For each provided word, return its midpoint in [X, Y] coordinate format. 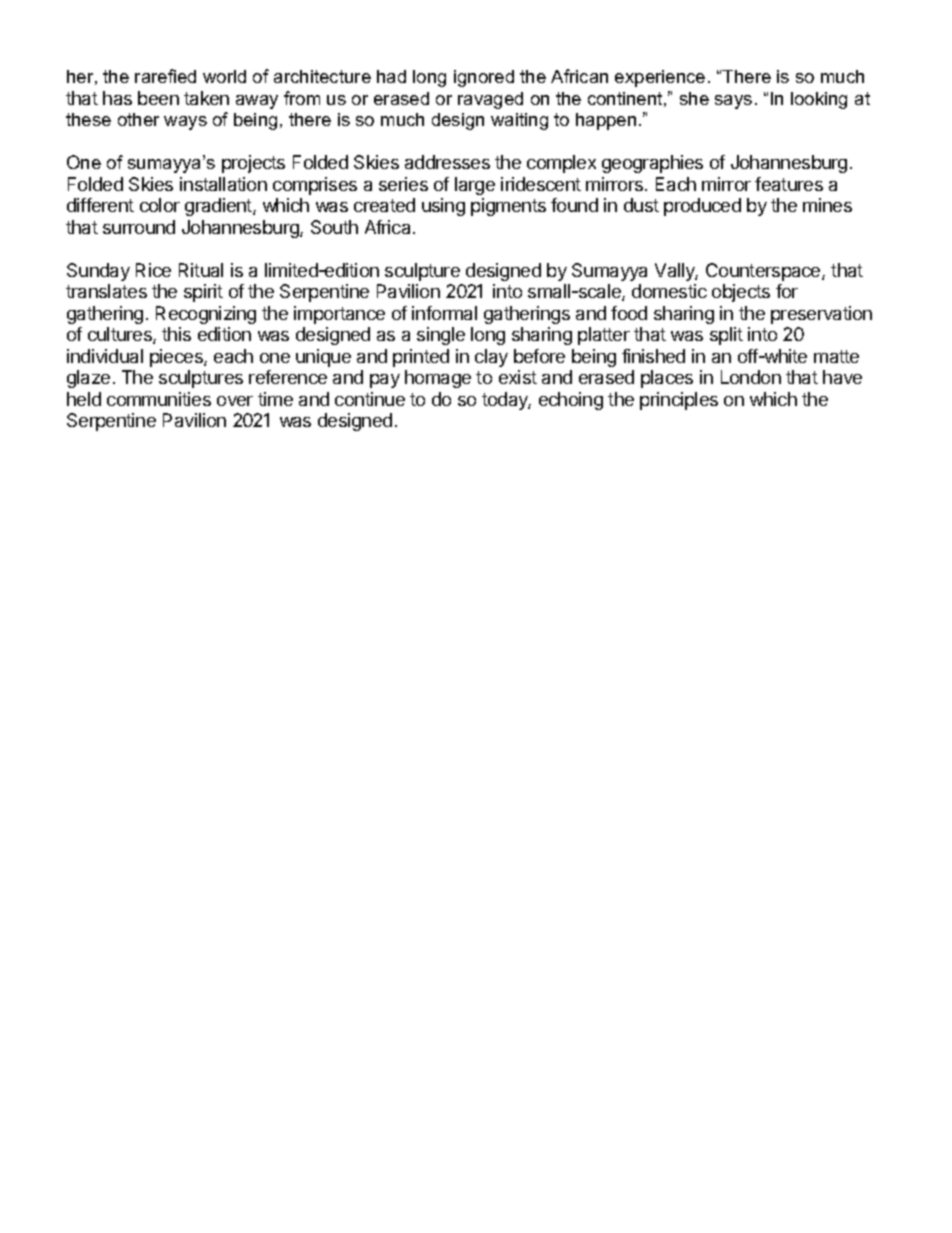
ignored [484, 78]
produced [702, 207]
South [334, 227]
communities [159, 399]
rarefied [165, 76]
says [733, 102]
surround [139, 227]
